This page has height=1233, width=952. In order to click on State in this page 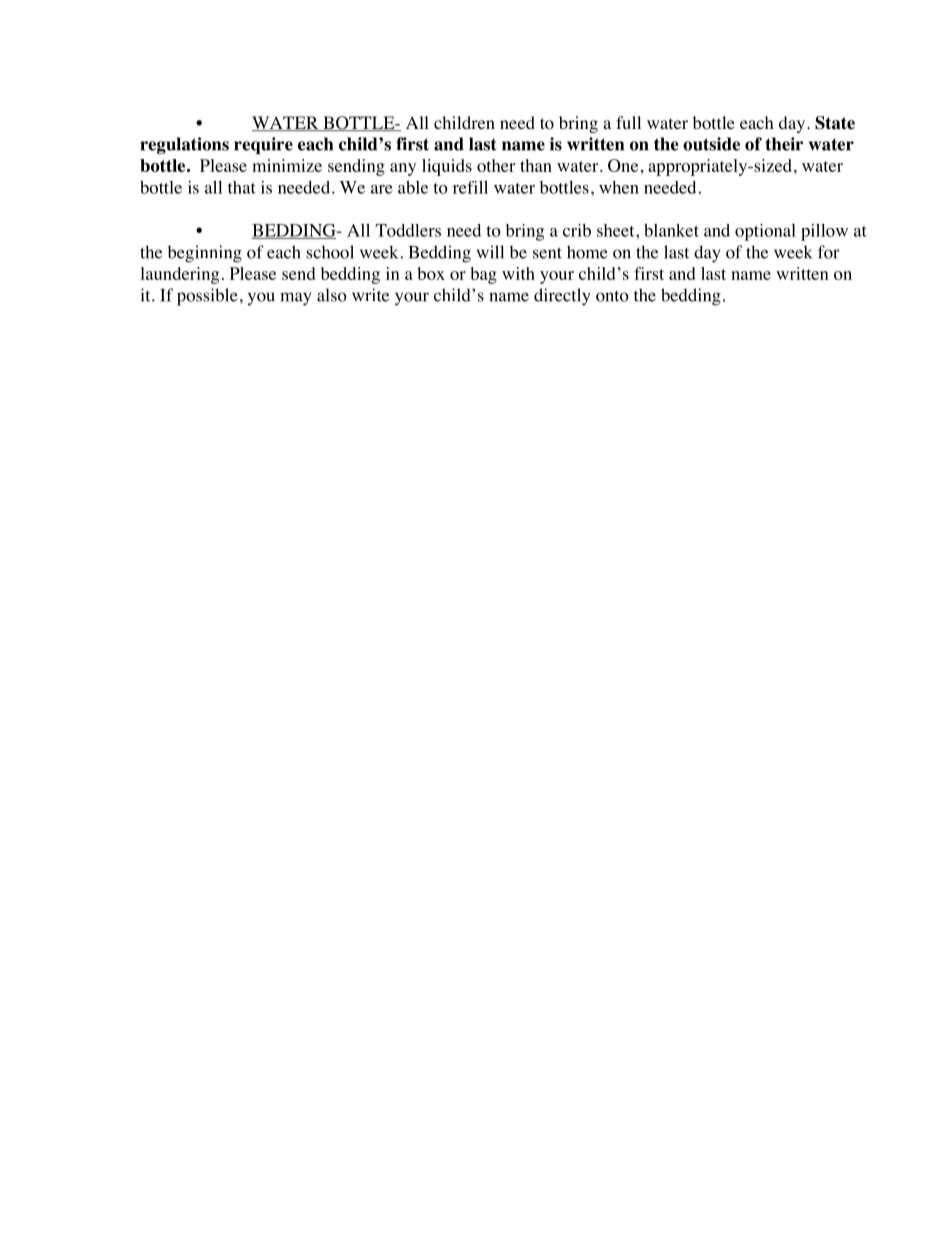, I will do `click(835, 123)`.
